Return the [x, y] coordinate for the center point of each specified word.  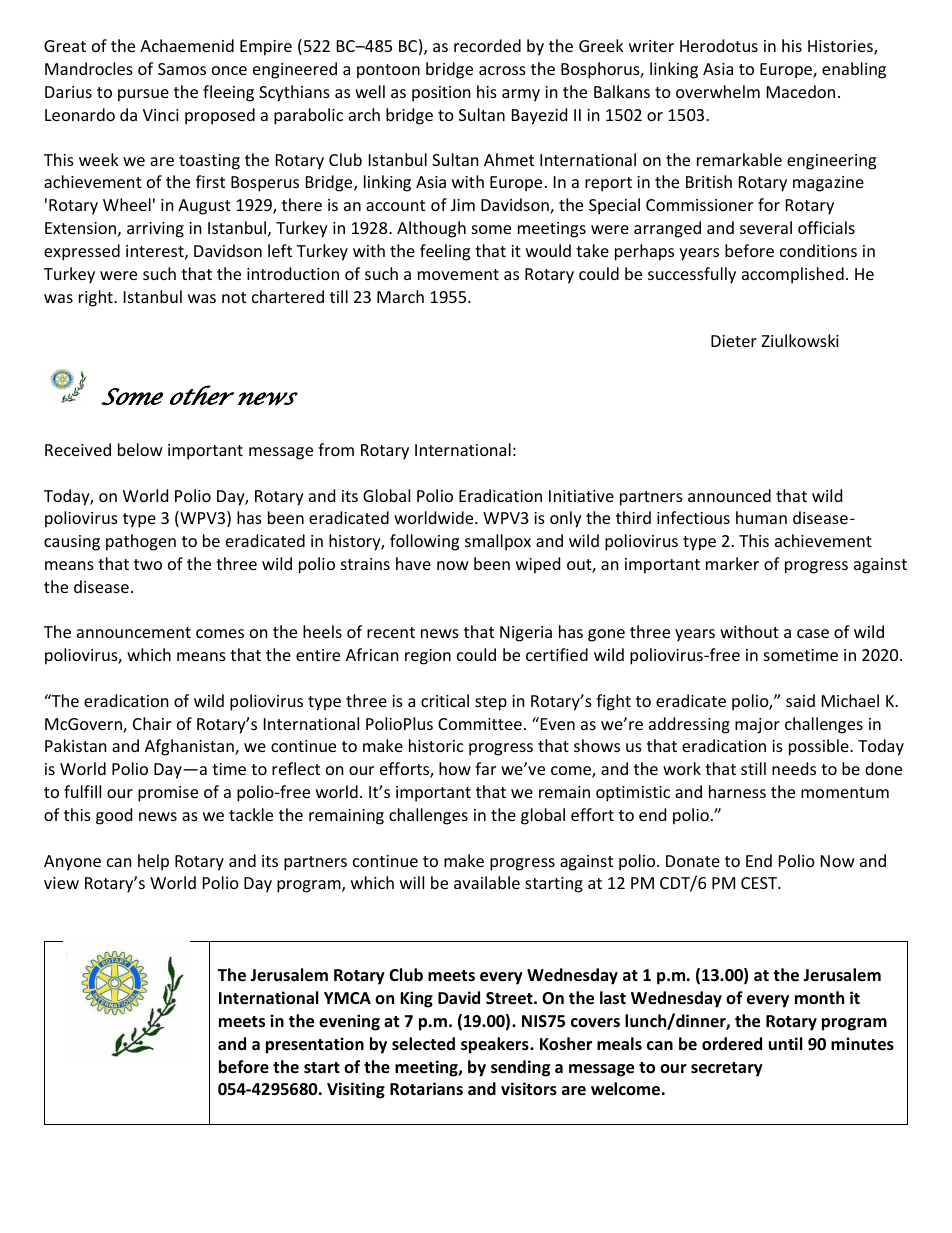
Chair [152, 723]
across [502, 70]
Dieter [734, 341]
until [785, 1043]
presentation [315, 1045]
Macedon [801, 91]
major [757, 726]
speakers [496, 1045]
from [336, 449]
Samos [182, 69]
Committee [480, 724]
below [140, 449]
